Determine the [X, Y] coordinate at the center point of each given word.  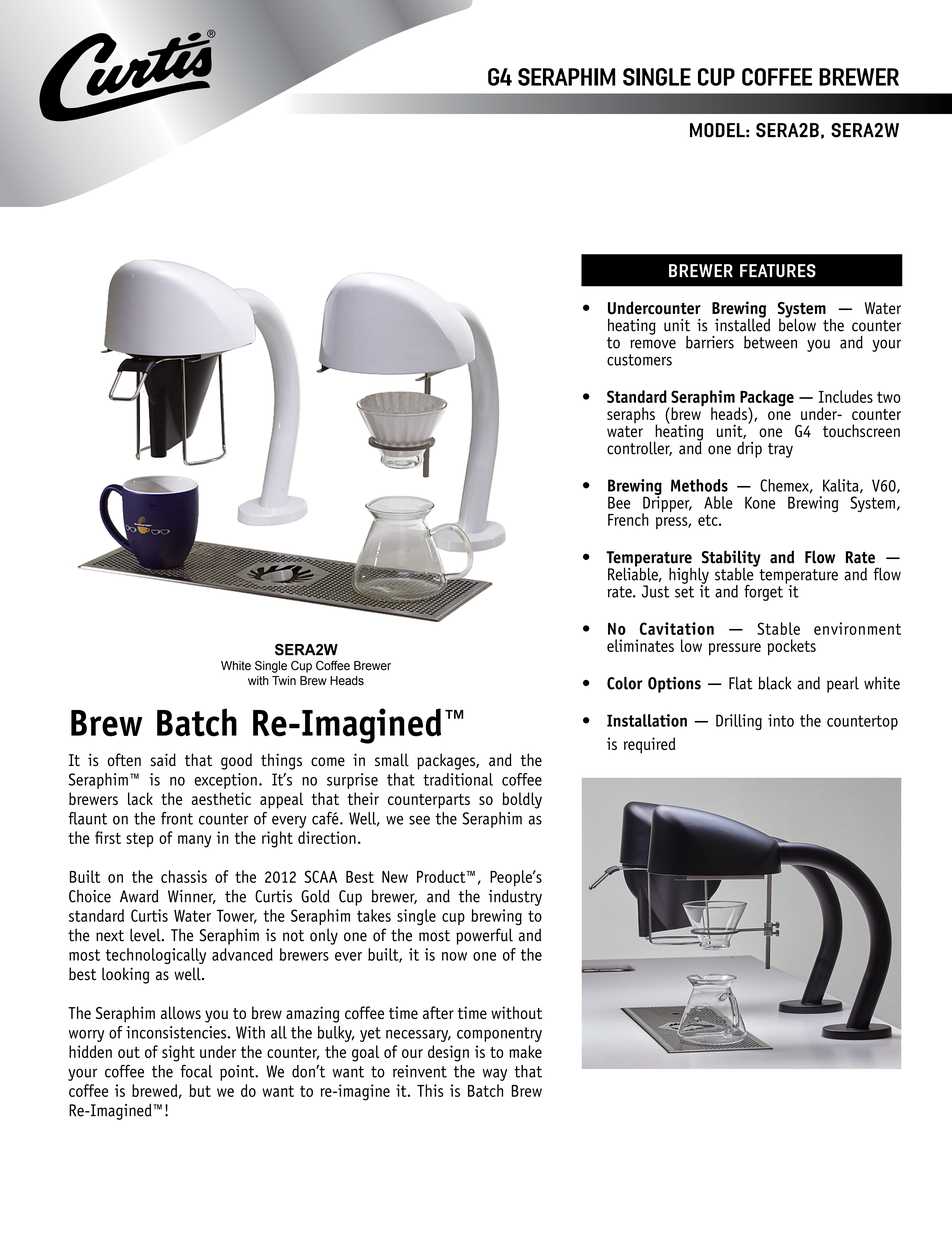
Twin [284, 680]
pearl [843, 685]
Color [625, 683]
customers [639, 360]
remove [653, 344]
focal [196, 1071]
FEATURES [778, 271]
